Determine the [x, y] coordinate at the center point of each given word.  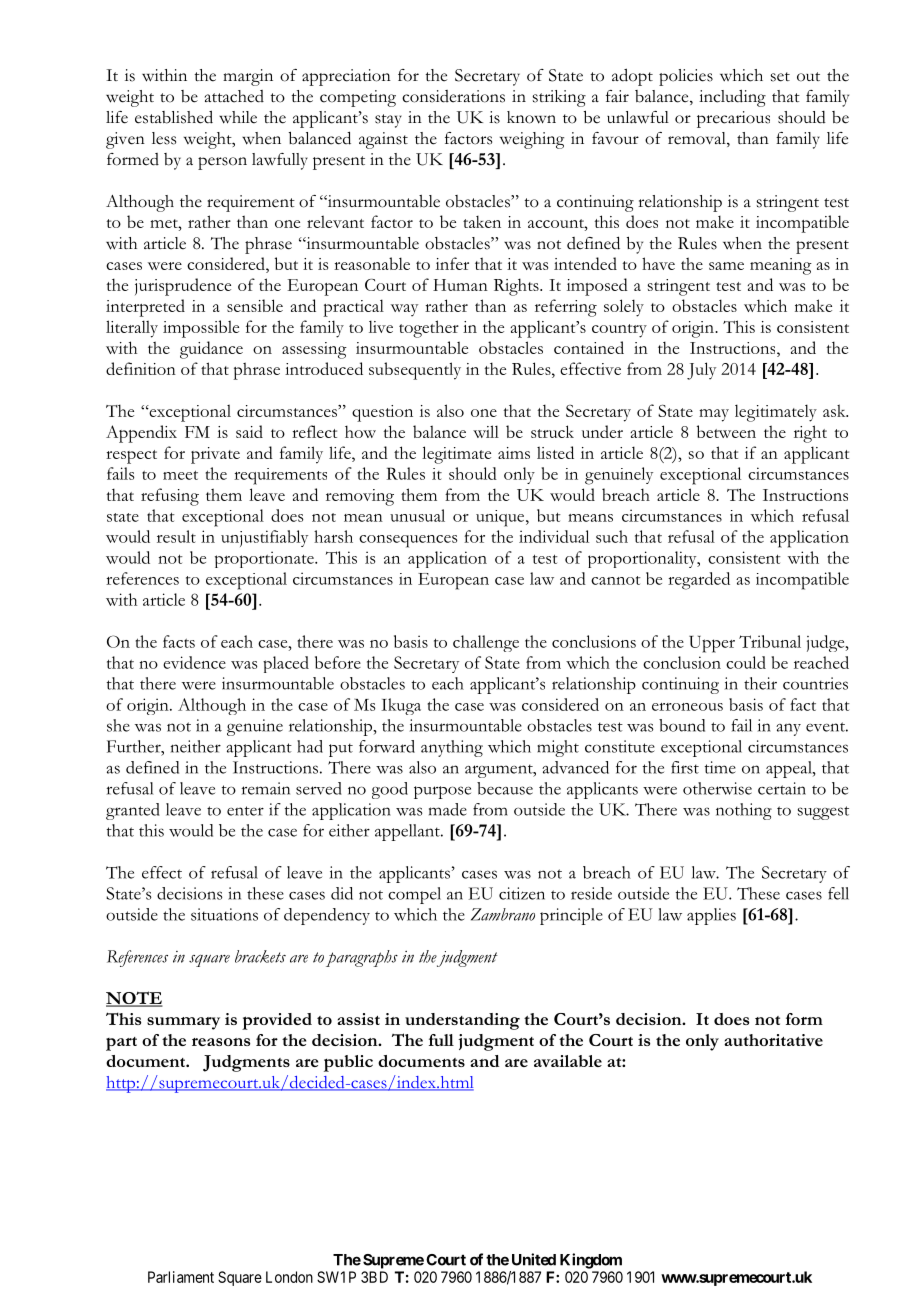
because [505, 788]
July [701, 371]
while [238, 117]
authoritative [773, 1040]
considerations [453, 96]
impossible [201, 329]
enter [245, 811]
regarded [699, 581]
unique [501, 518]
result [176, 536]
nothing [744, 811]
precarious [733, 119]
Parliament [181, 1277]
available [568, 1061]
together [429, 329]
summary [183, 1023]
